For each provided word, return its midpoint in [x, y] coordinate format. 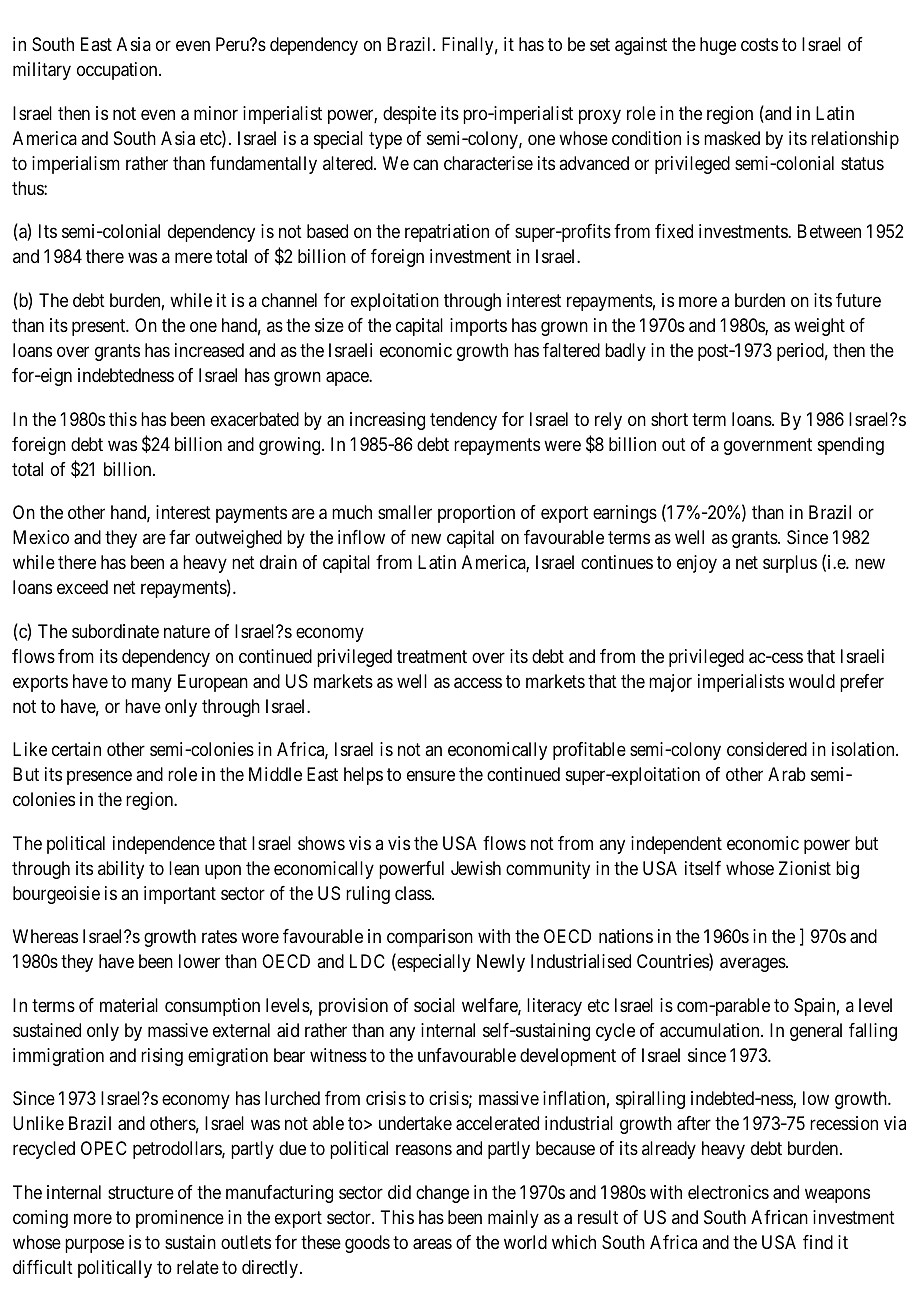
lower [199, 961]
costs [759, 45]
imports [478, 327]
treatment [432, 656]
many [152, 684]
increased [209, 350]
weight [819, 327]
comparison [430, 938]
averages [753, 965]
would [812, 681]
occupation [118, 71]
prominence [180, 1219]
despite [409, 115]
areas [432, 1244]
